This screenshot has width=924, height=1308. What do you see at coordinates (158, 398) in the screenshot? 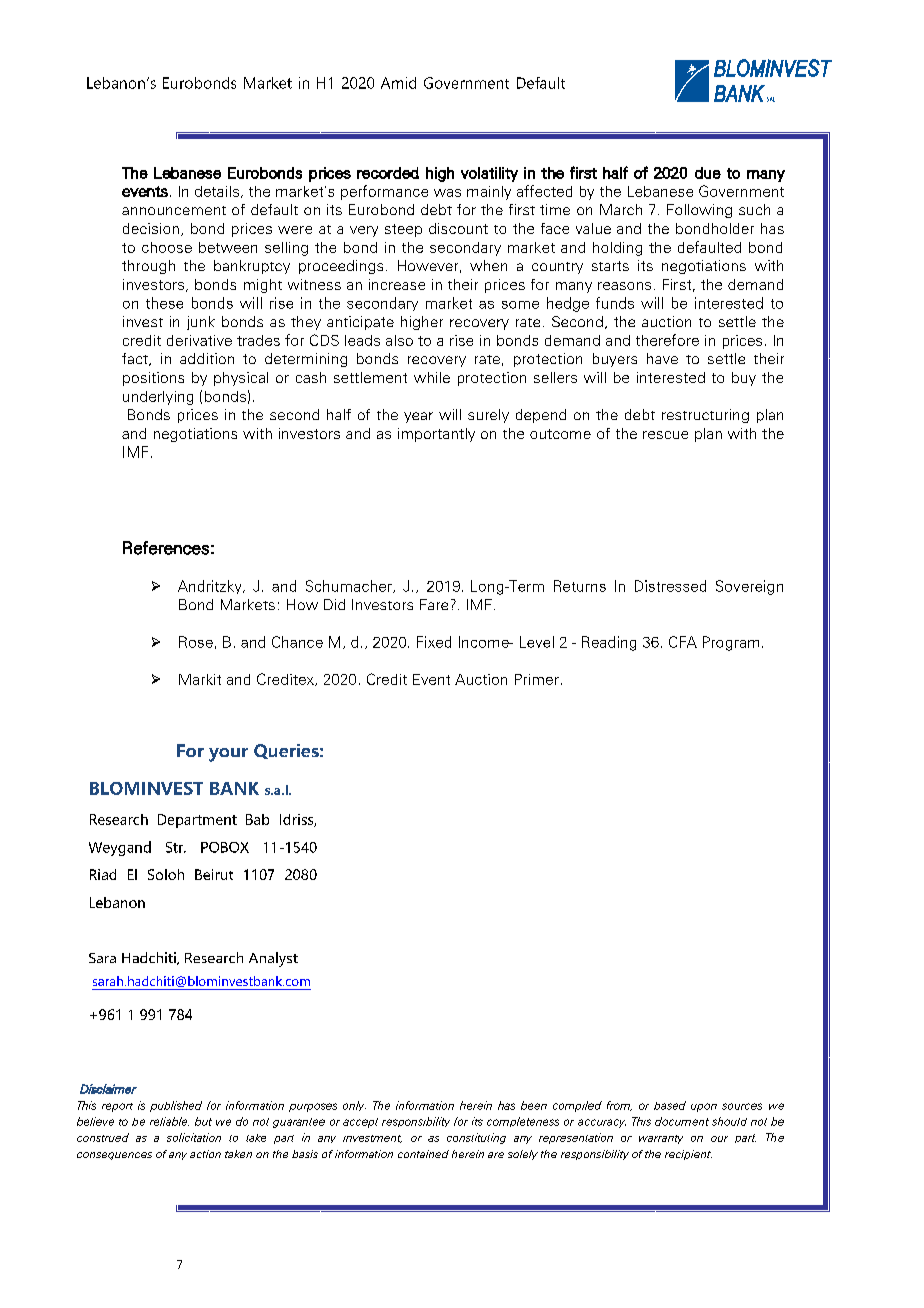
I see `underlying` at bounding box center [158, 398].
